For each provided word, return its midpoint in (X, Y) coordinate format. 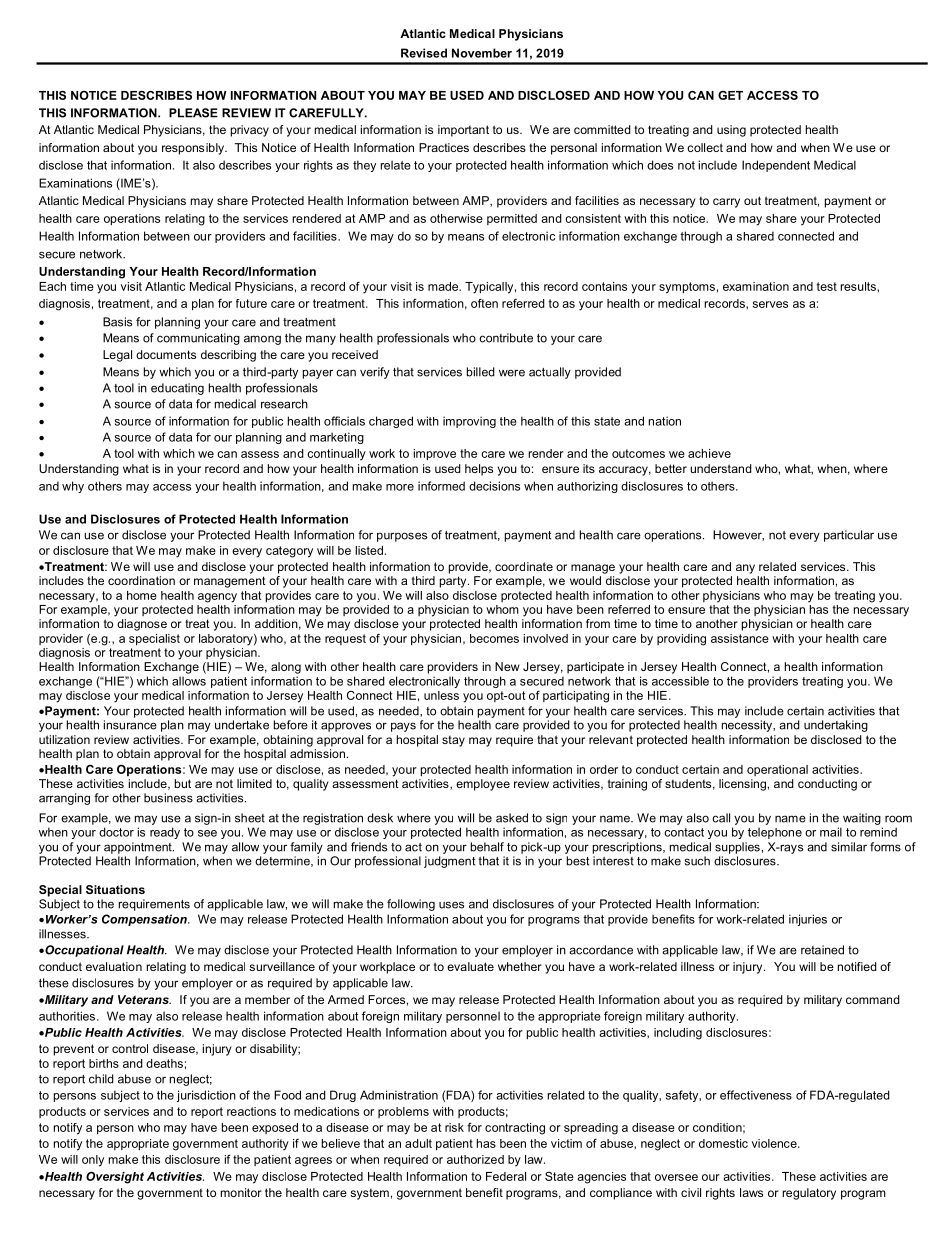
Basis (117, 322)
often (484, 303)
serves (770, 304)
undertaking (836, 726)
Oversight (115, 1177)
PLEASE (193, 113)
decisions (494, 486)
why (73, 487)
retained (822, 950)
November (482, 53)
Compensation (145, 920)
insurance (130, 725)
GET (730, 95)
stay (453, 741)
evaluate (470, 966)
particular (849, 536)
